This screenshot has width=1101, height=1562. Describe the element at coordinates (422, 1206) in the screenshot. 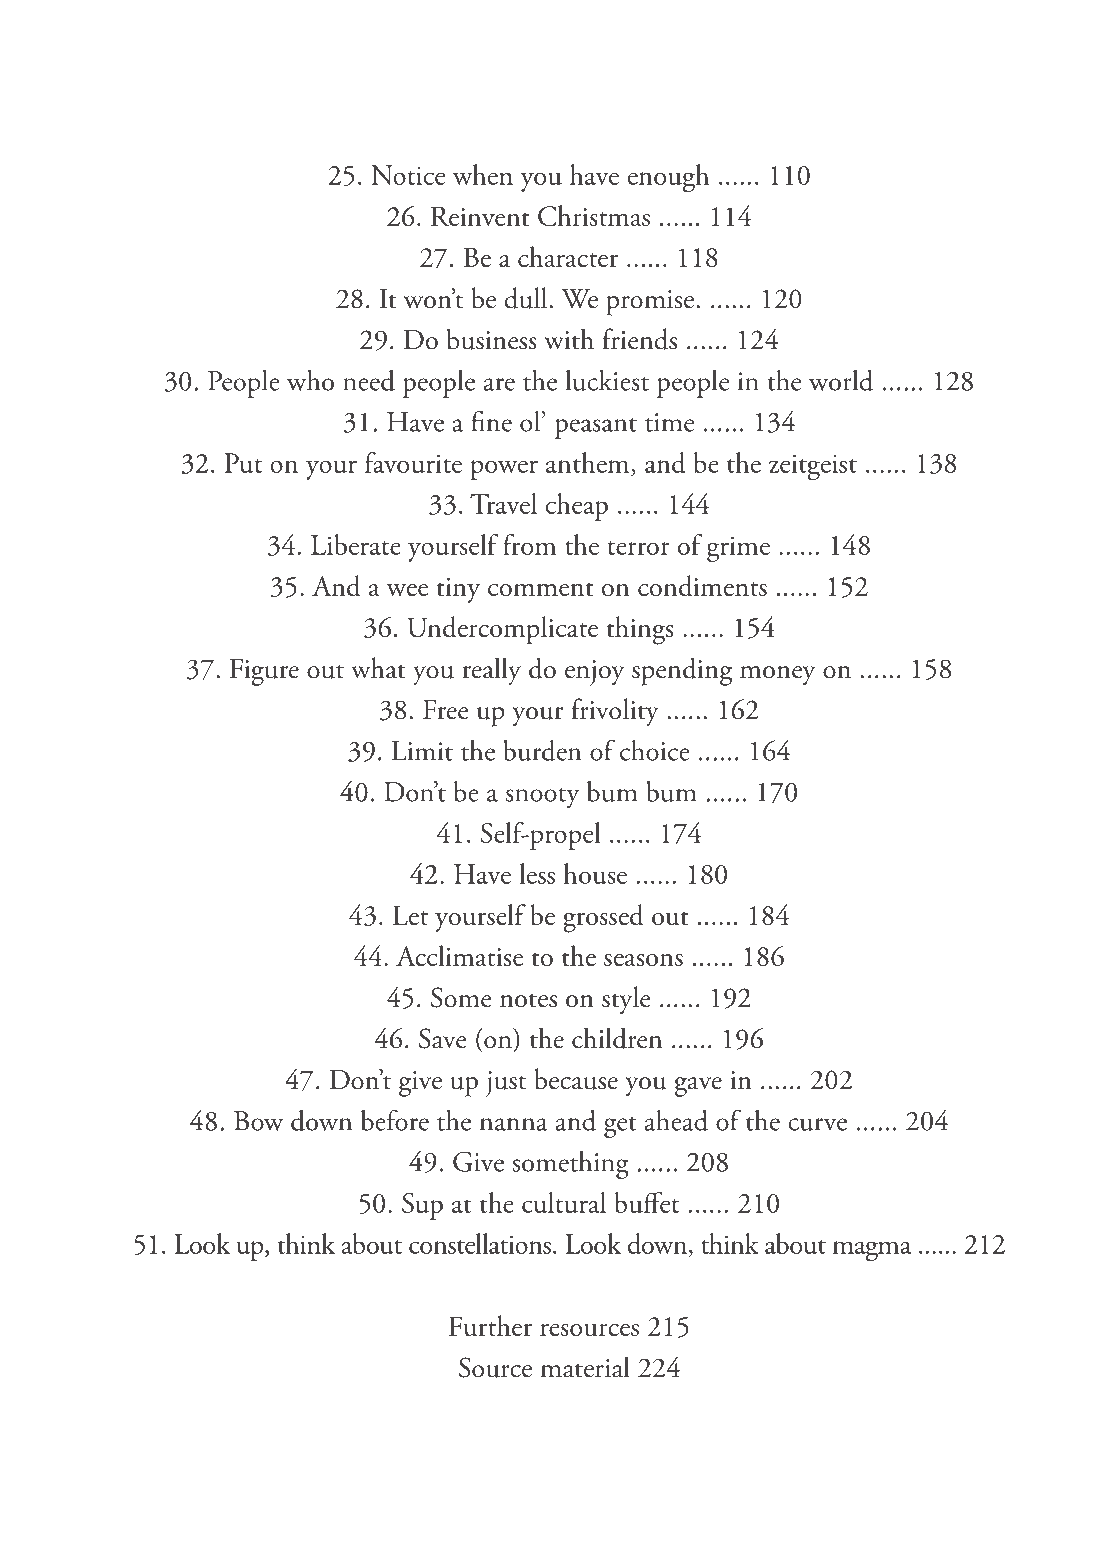

I see `Sup` at that location.
